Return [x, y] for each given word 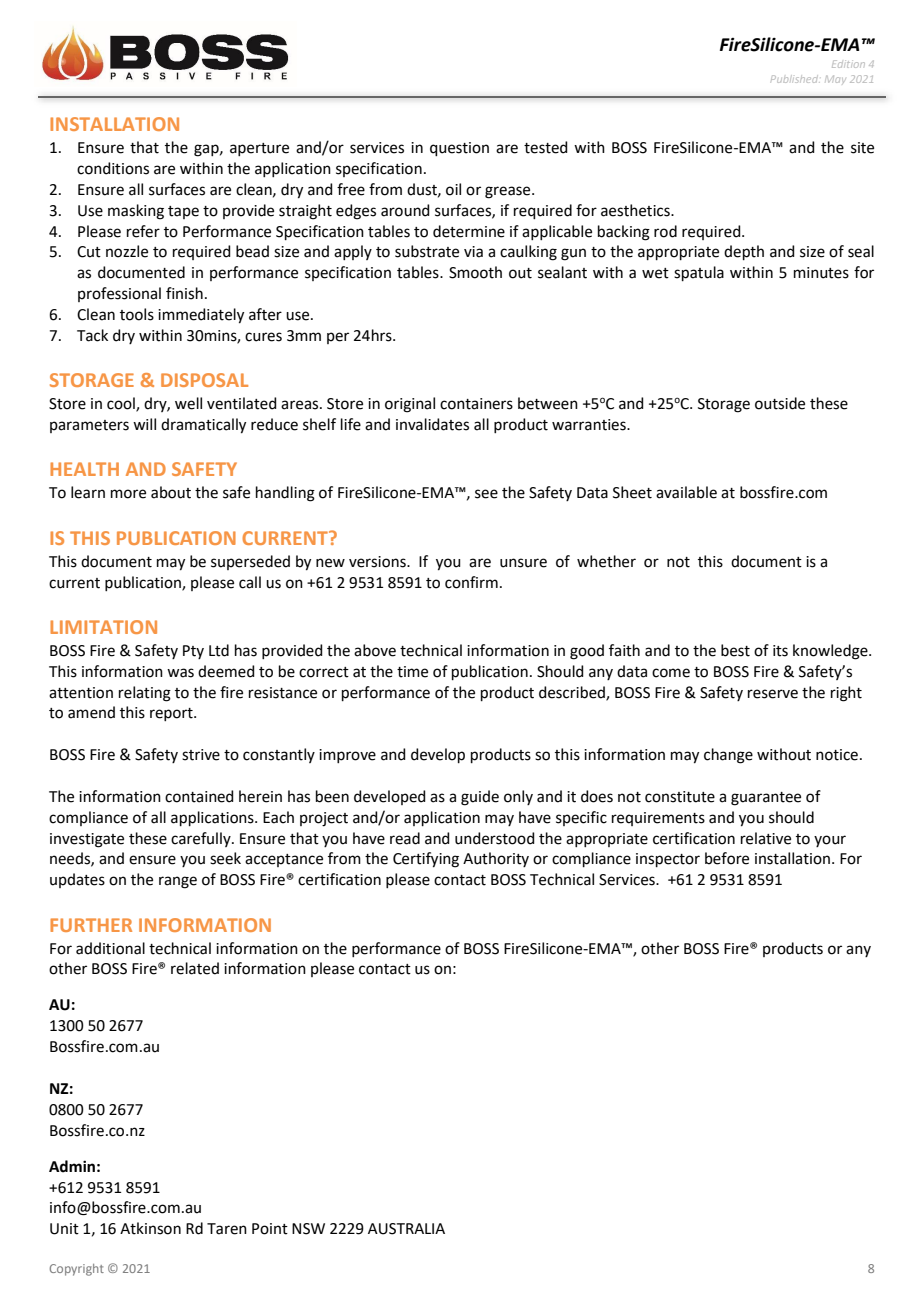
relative [766, 838]
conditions [113, 168]
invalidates [432, 424]
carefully [202, 839]
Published [795, 79]
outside [780, 403]
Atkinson [150, 1228]
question [459, 149]
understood [495, 838]
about [171, 492]
